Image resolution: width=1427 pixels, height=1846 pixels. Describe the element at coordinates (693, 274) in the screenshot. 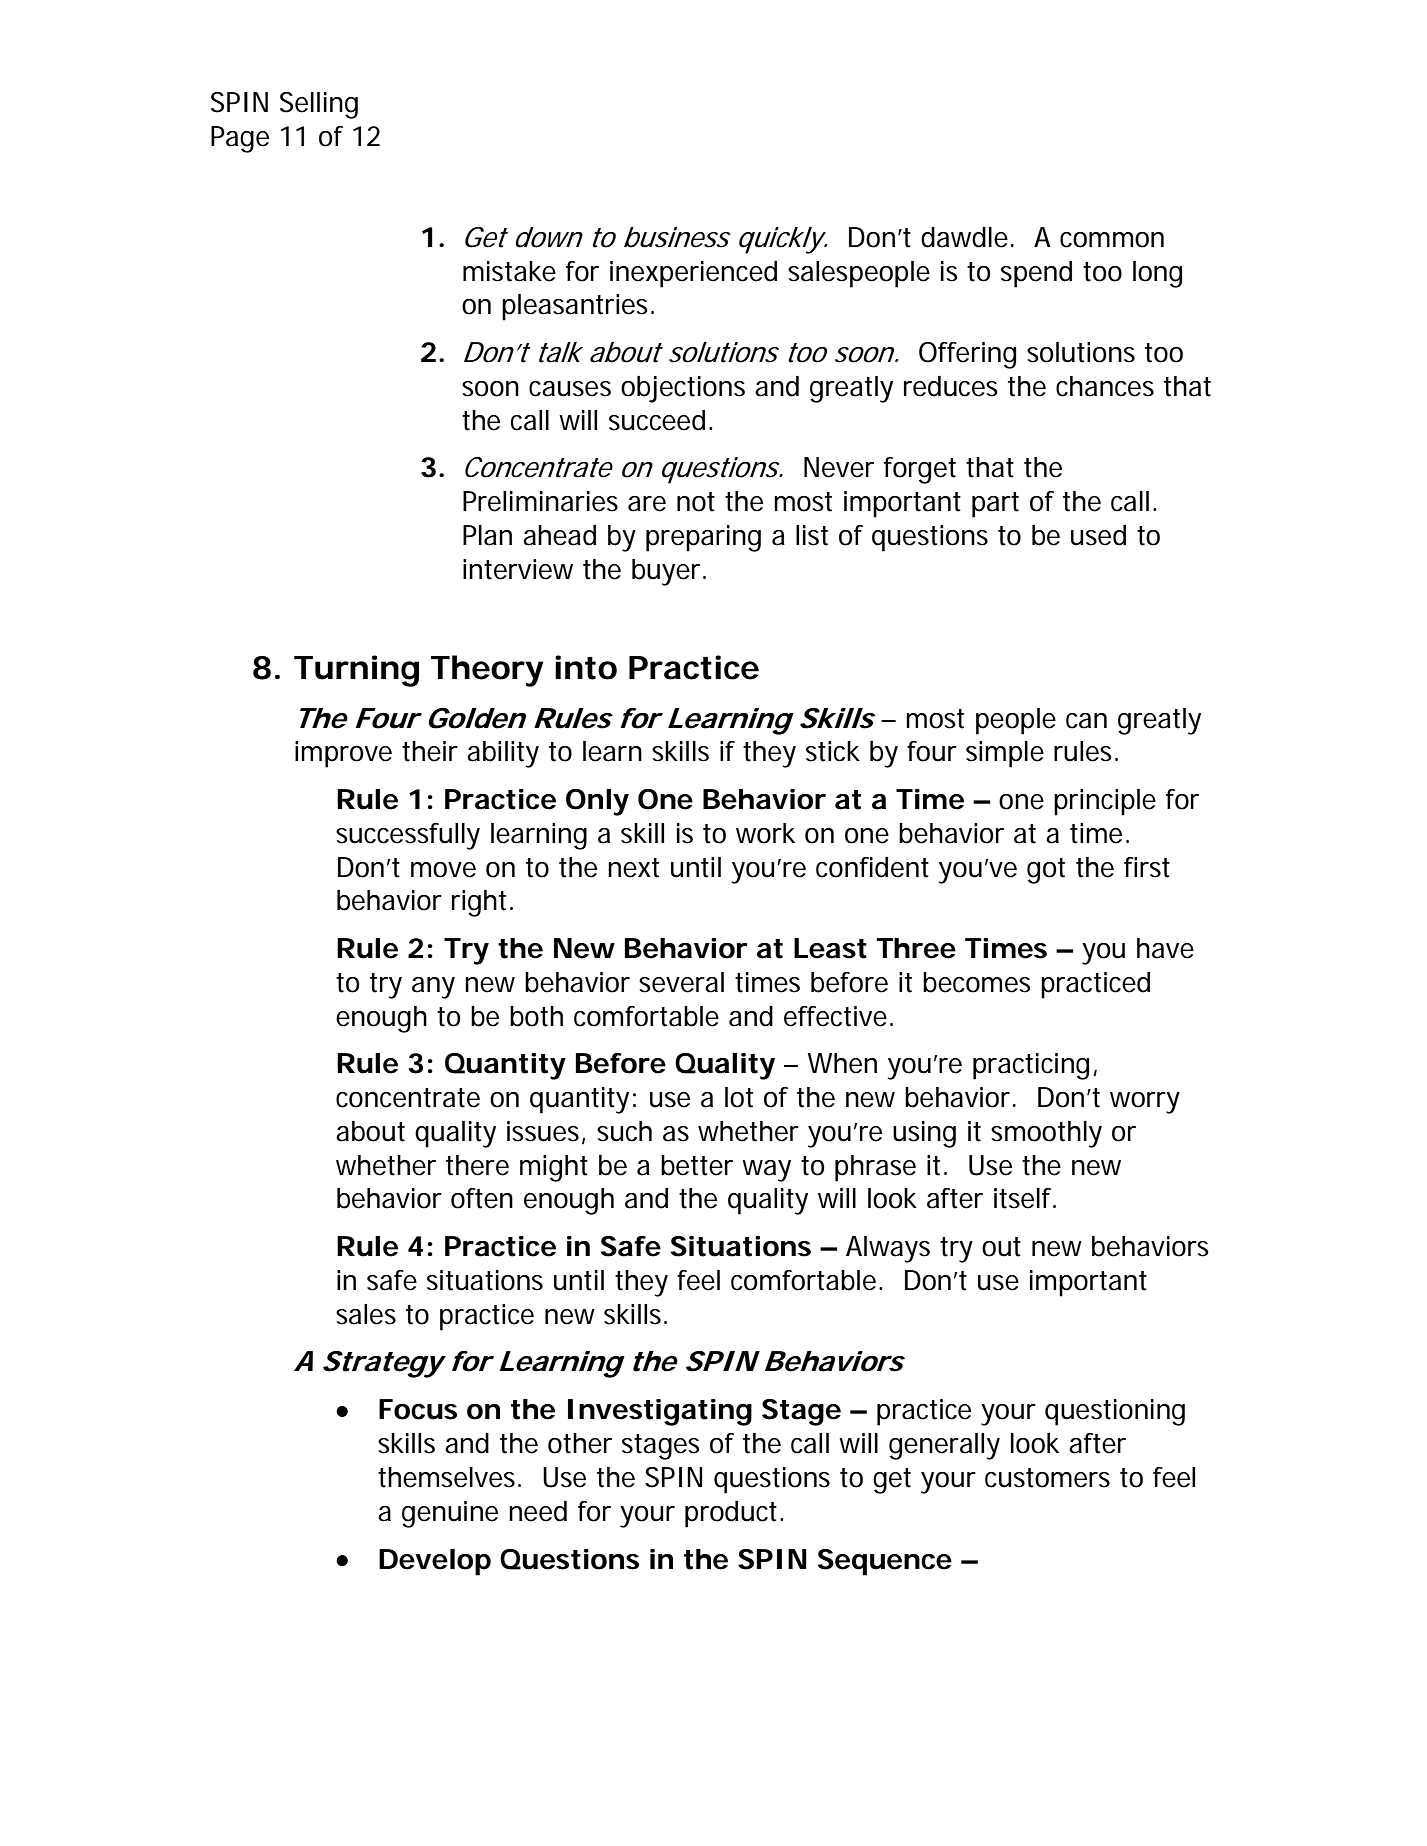

I see `inexperienced` at that location.
